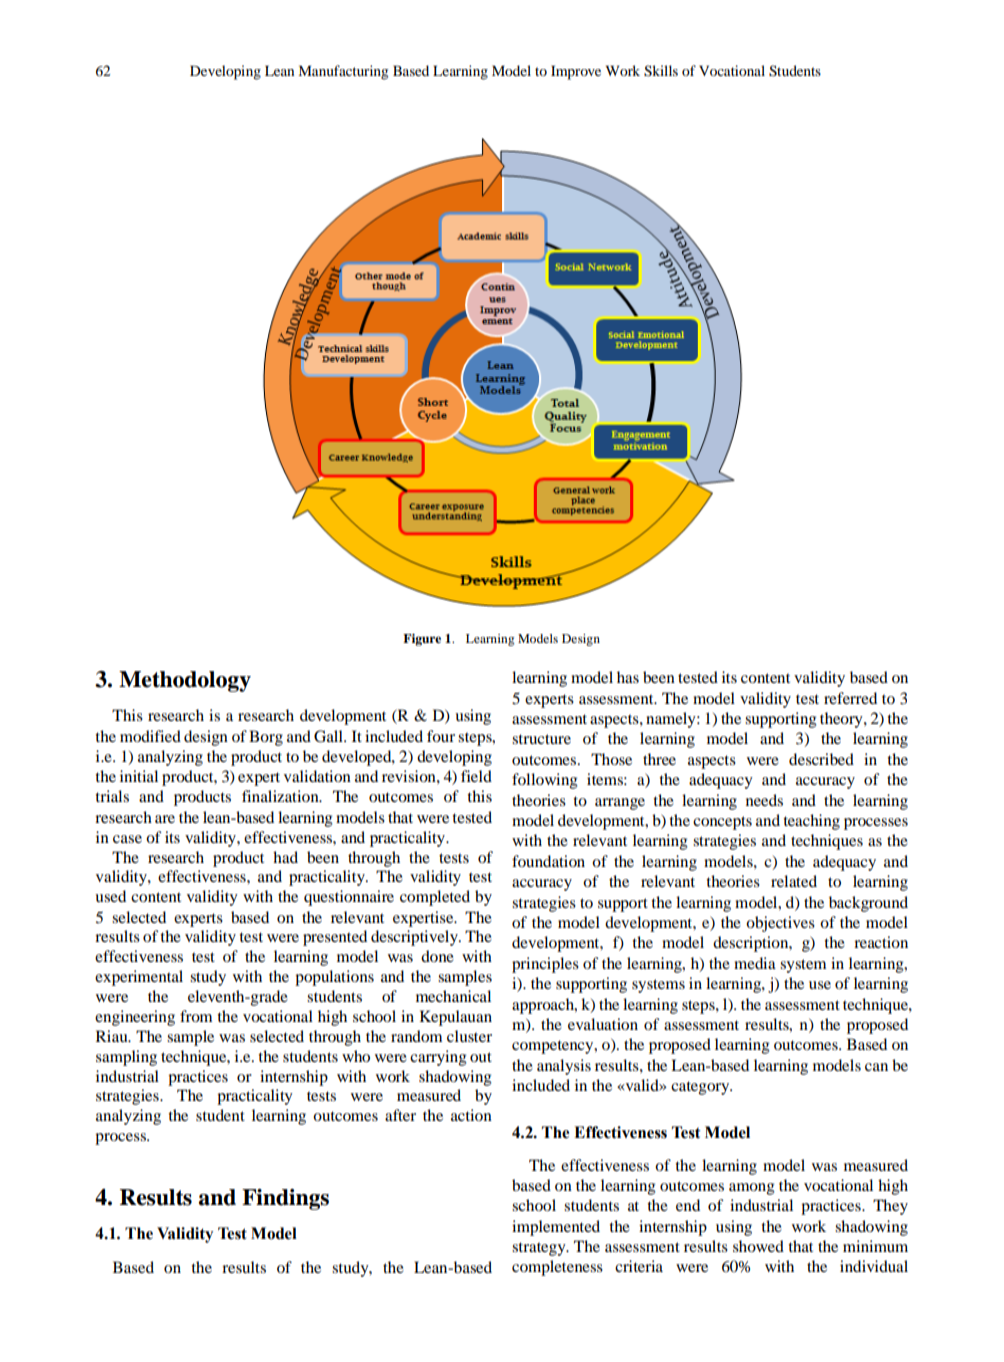  Describe the element at coordinates (842, 720) in the page. I see `theory` at that location.
